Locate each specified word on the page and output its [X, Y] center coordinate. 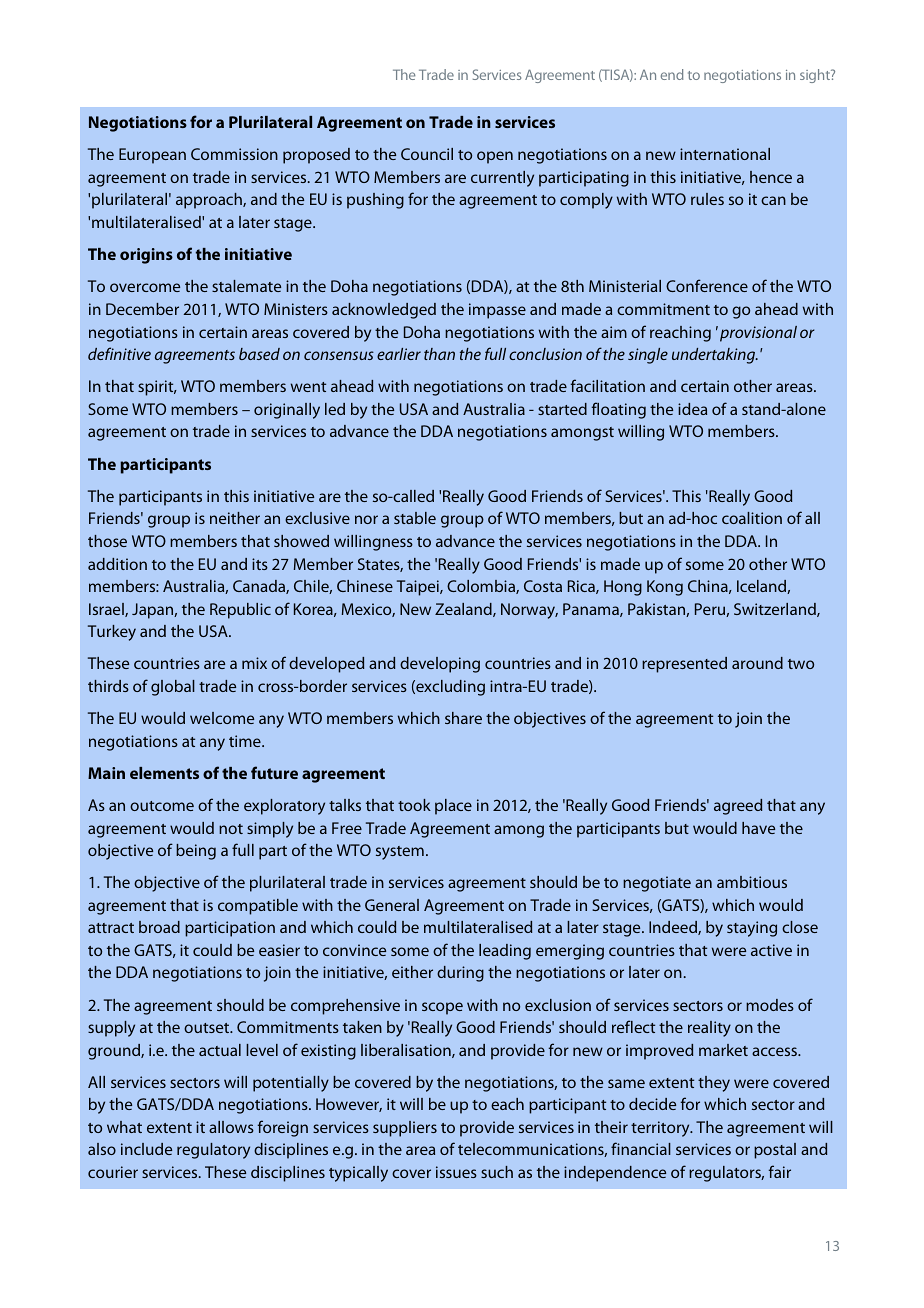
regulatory [213, 1151]
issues [456, 1172]
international [725, 154]
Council [427, 154]
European [152, 156]
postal [775, 1151]
